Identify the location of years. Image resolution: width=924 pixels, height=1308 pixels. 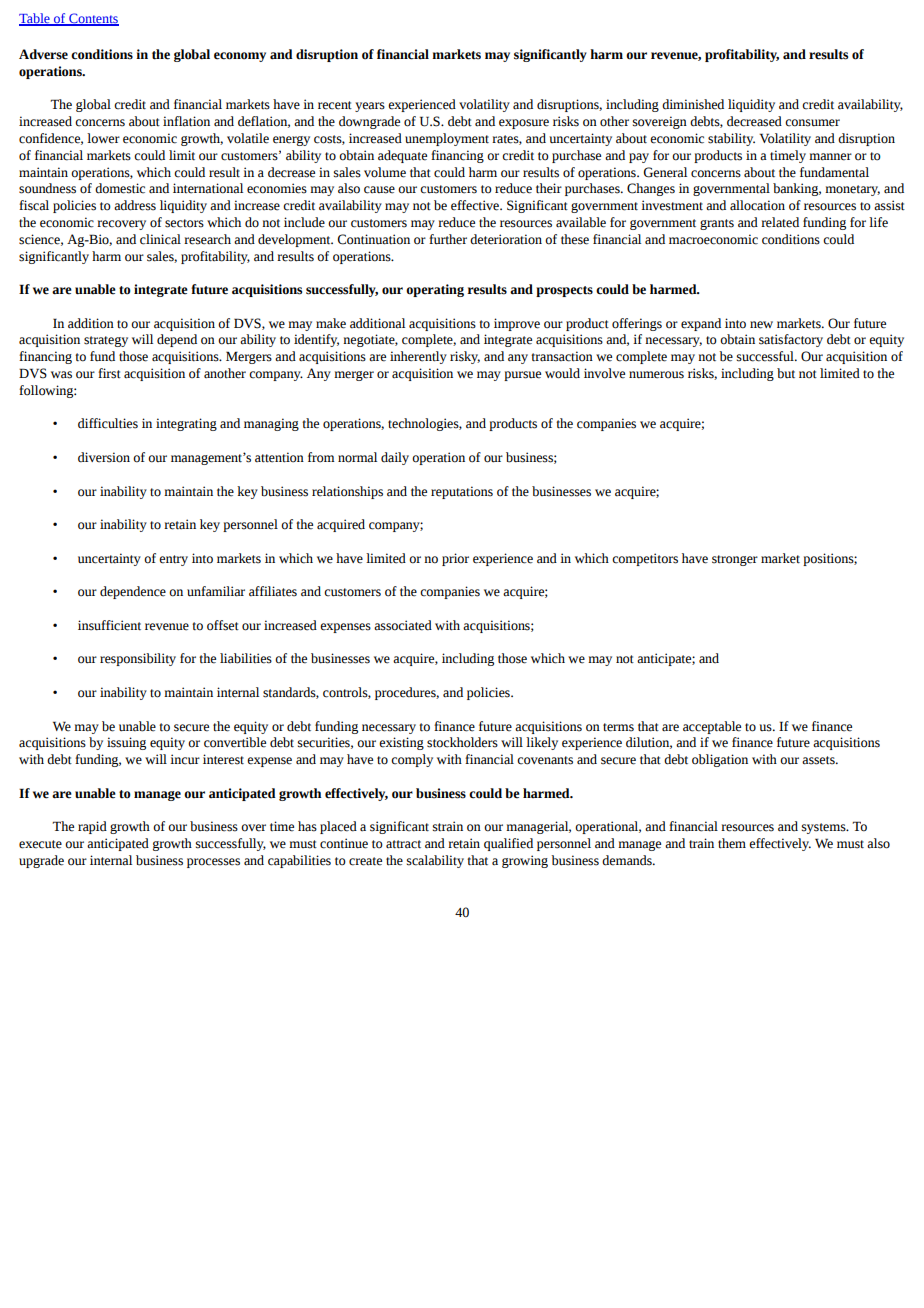
(370, 107).
